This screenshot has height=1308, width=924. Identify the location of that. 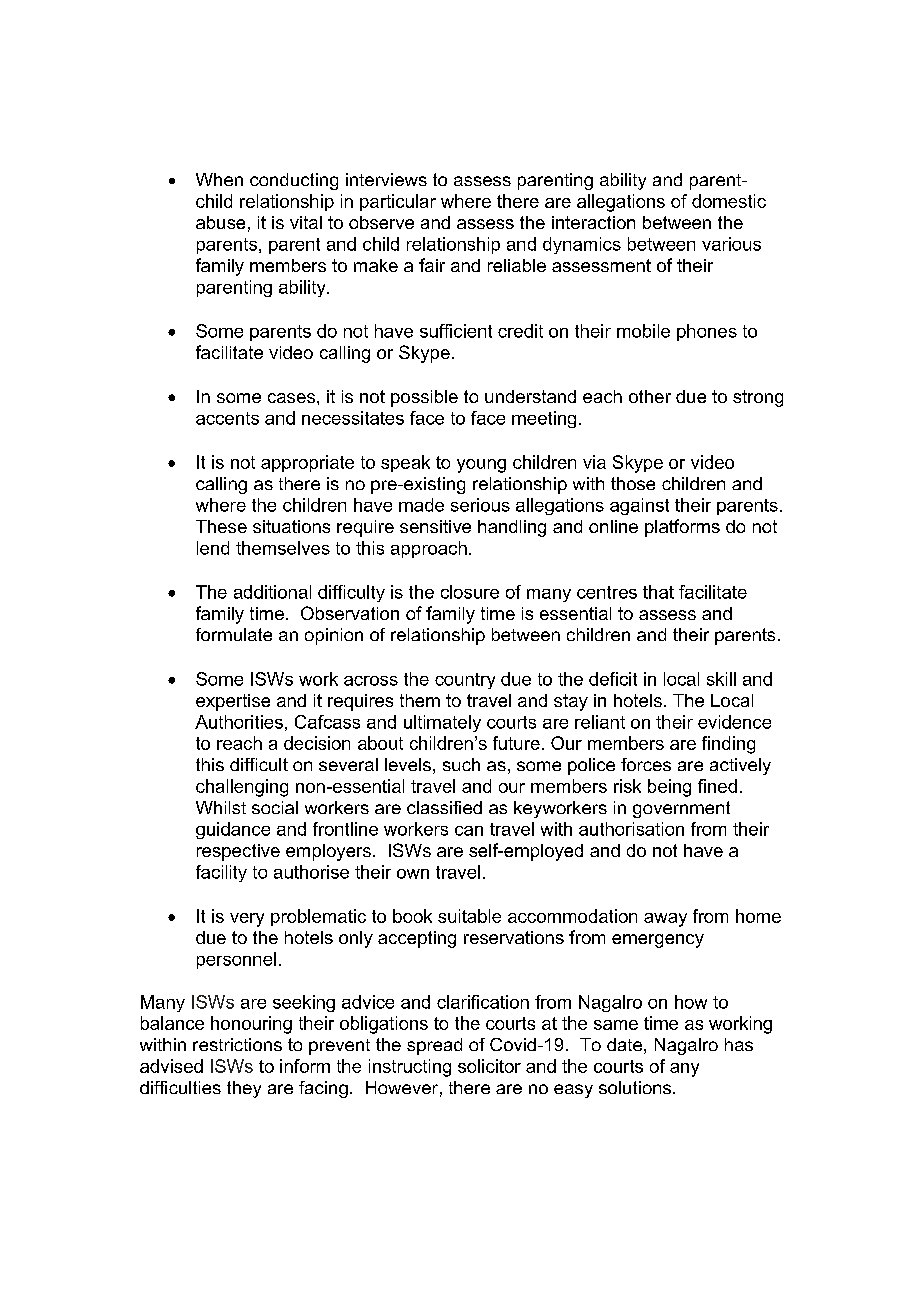
(658, 592).
